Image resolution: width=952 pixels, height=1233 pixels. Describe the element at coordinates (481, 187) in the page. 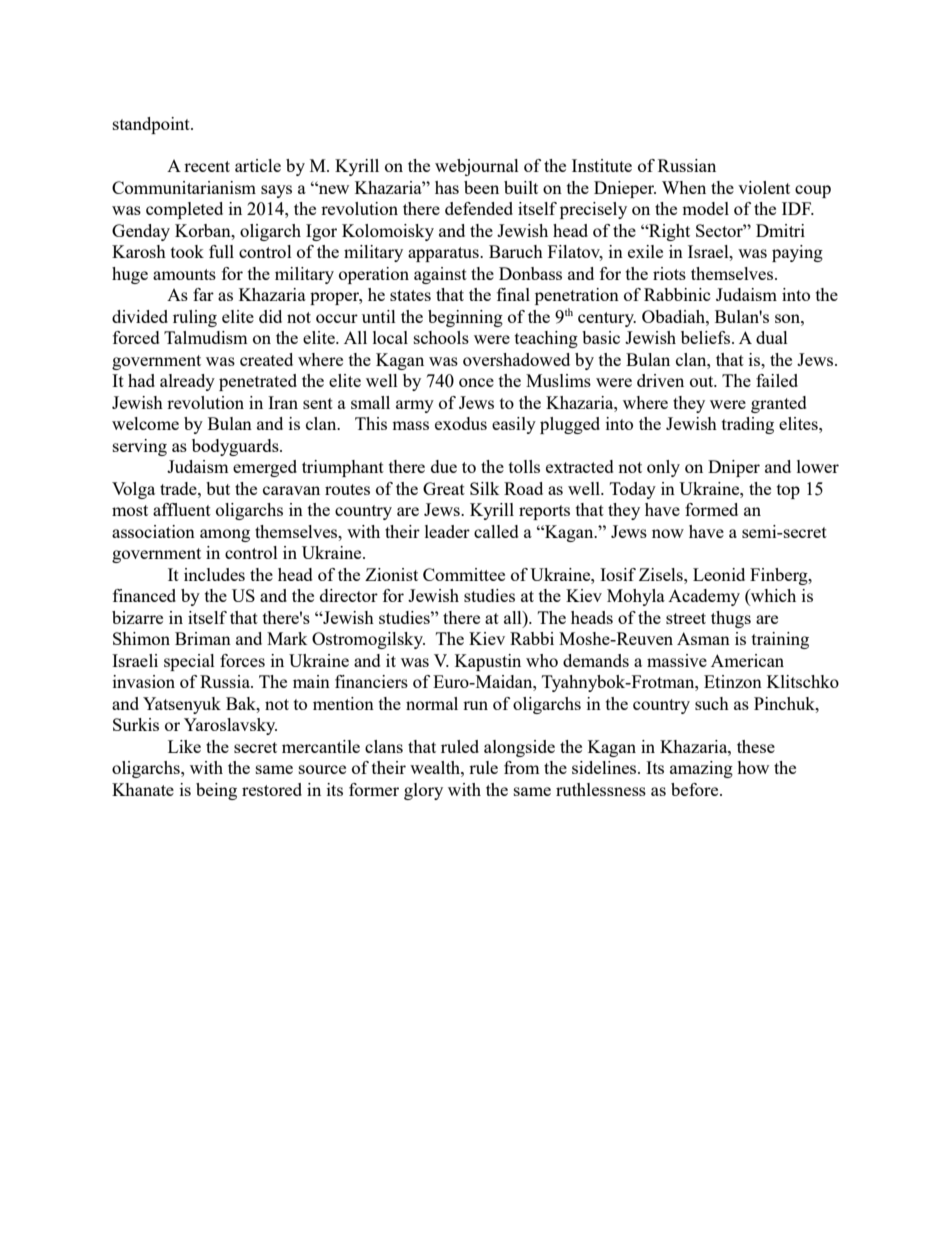

I see `been` at that location.
